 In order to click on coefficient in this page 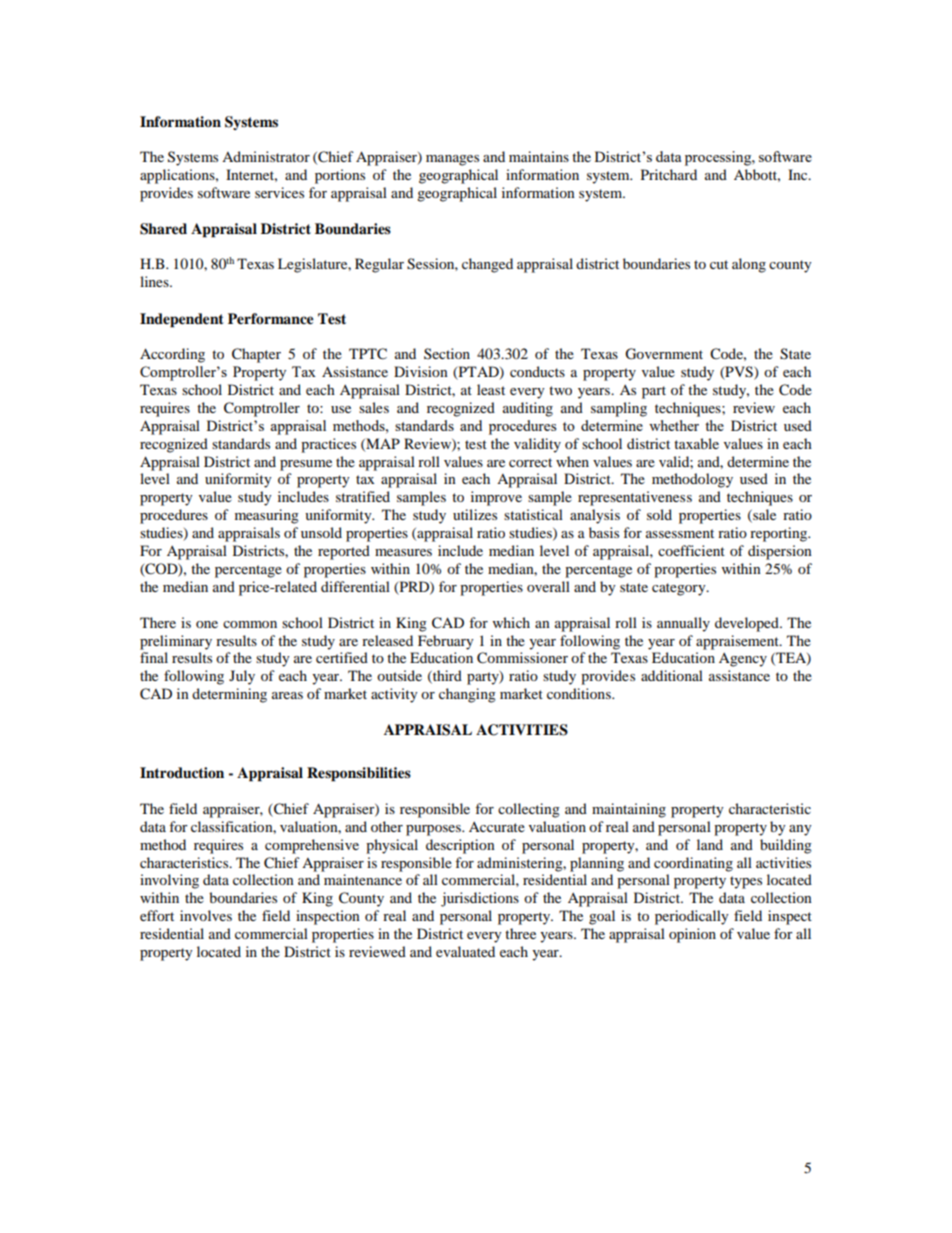, I will do `click(691, 550)`.
